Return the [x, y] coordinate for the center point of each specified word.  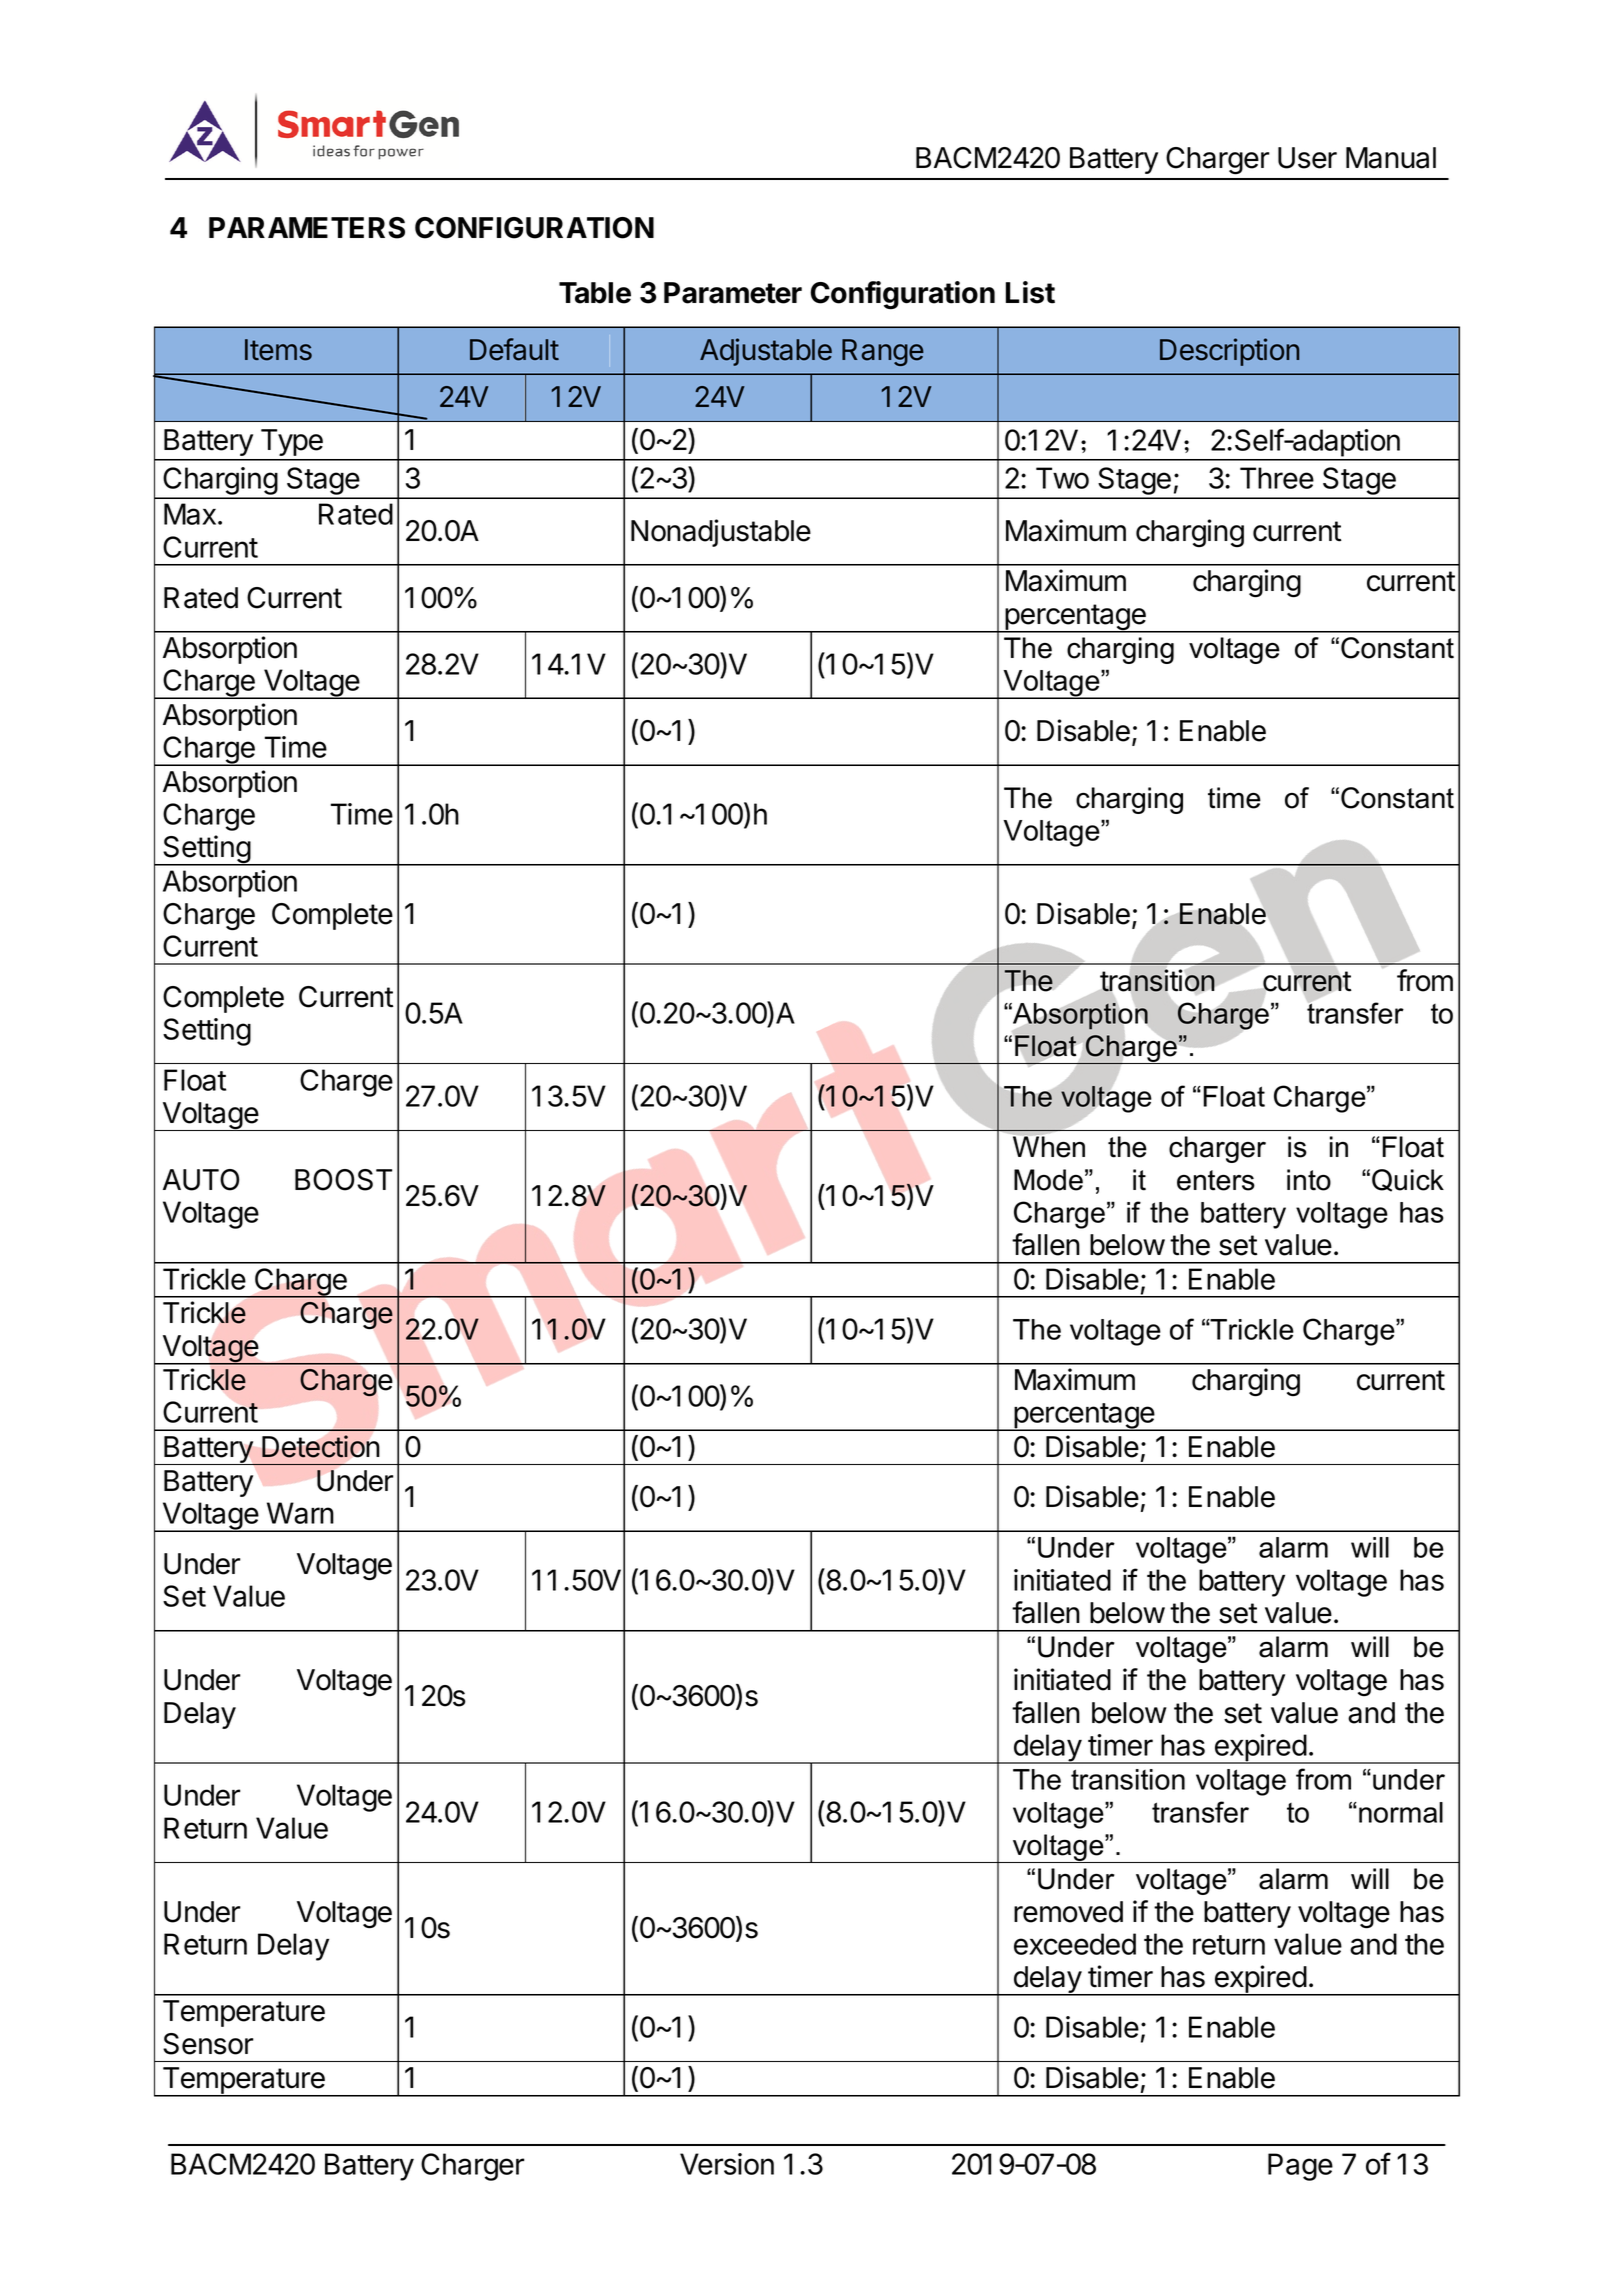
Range [883, 352]
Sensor [208, 2044]
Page [1300, 2167]
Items [278, 350]
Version [727, 2164]
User [1307, 158]
